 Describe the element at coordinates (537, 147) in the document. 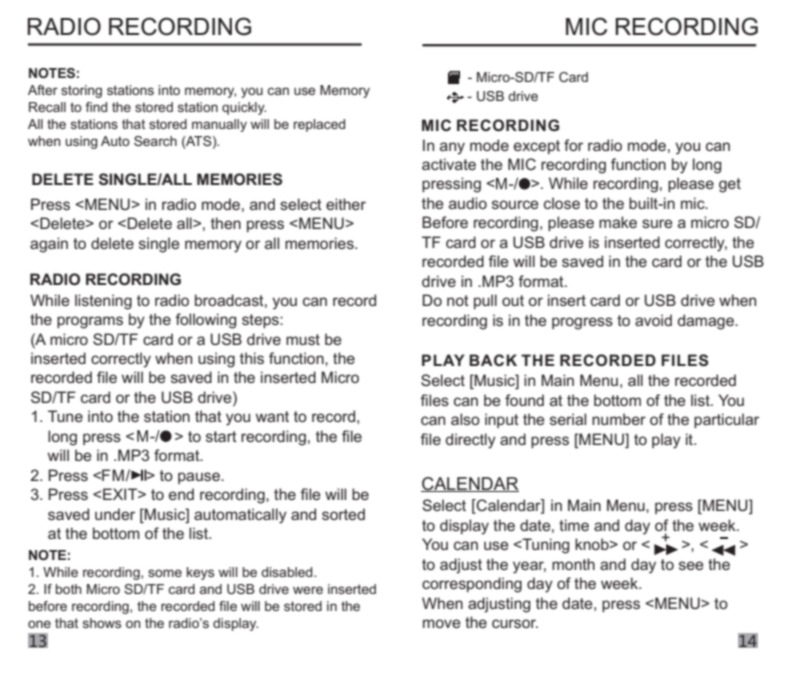

I see `except` at that location.
